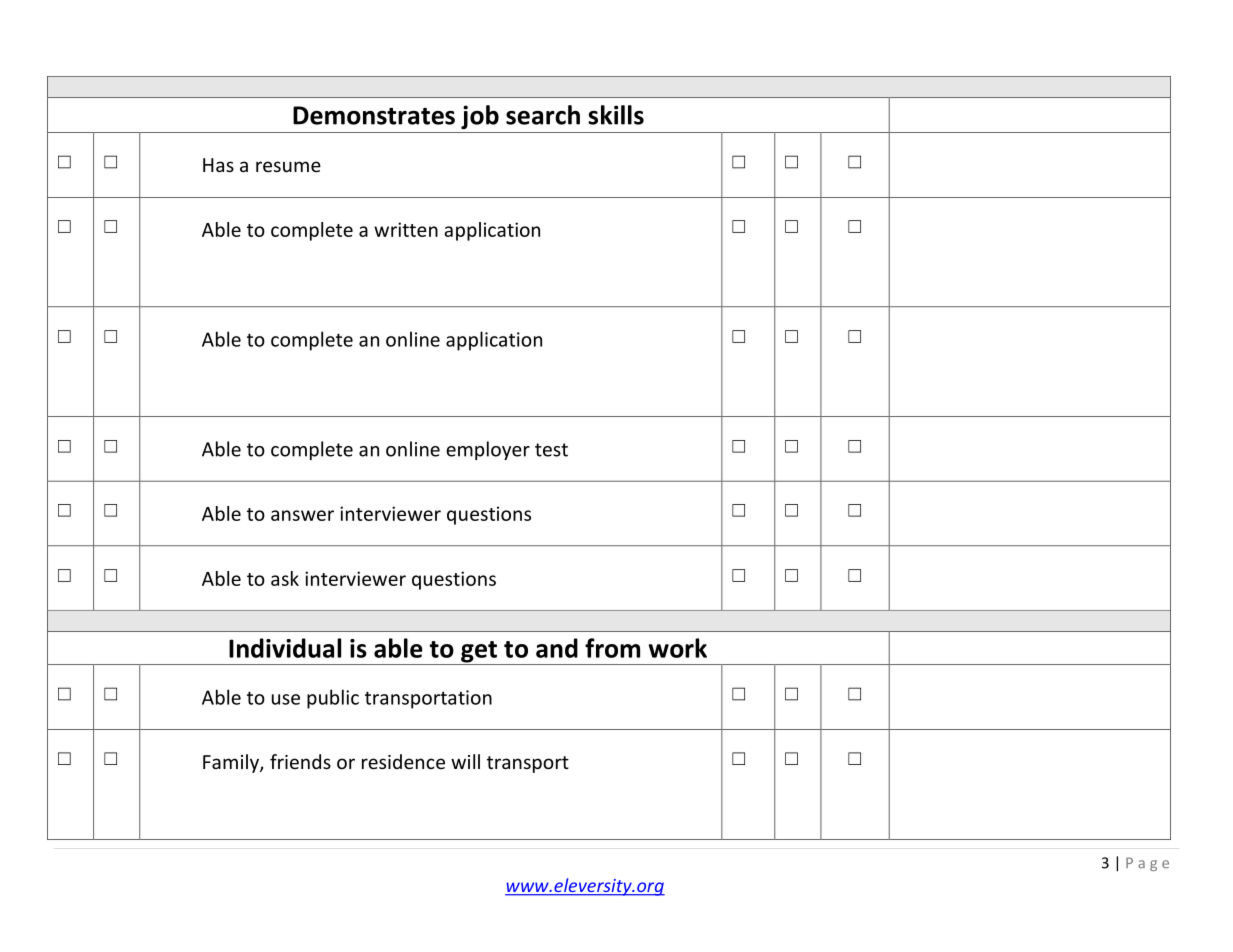 This screenshot has height=952, width=1233. What do you see at coordinates (300, 761) in the screenshot?
I see `friends` at bounding box center [300, 761].
